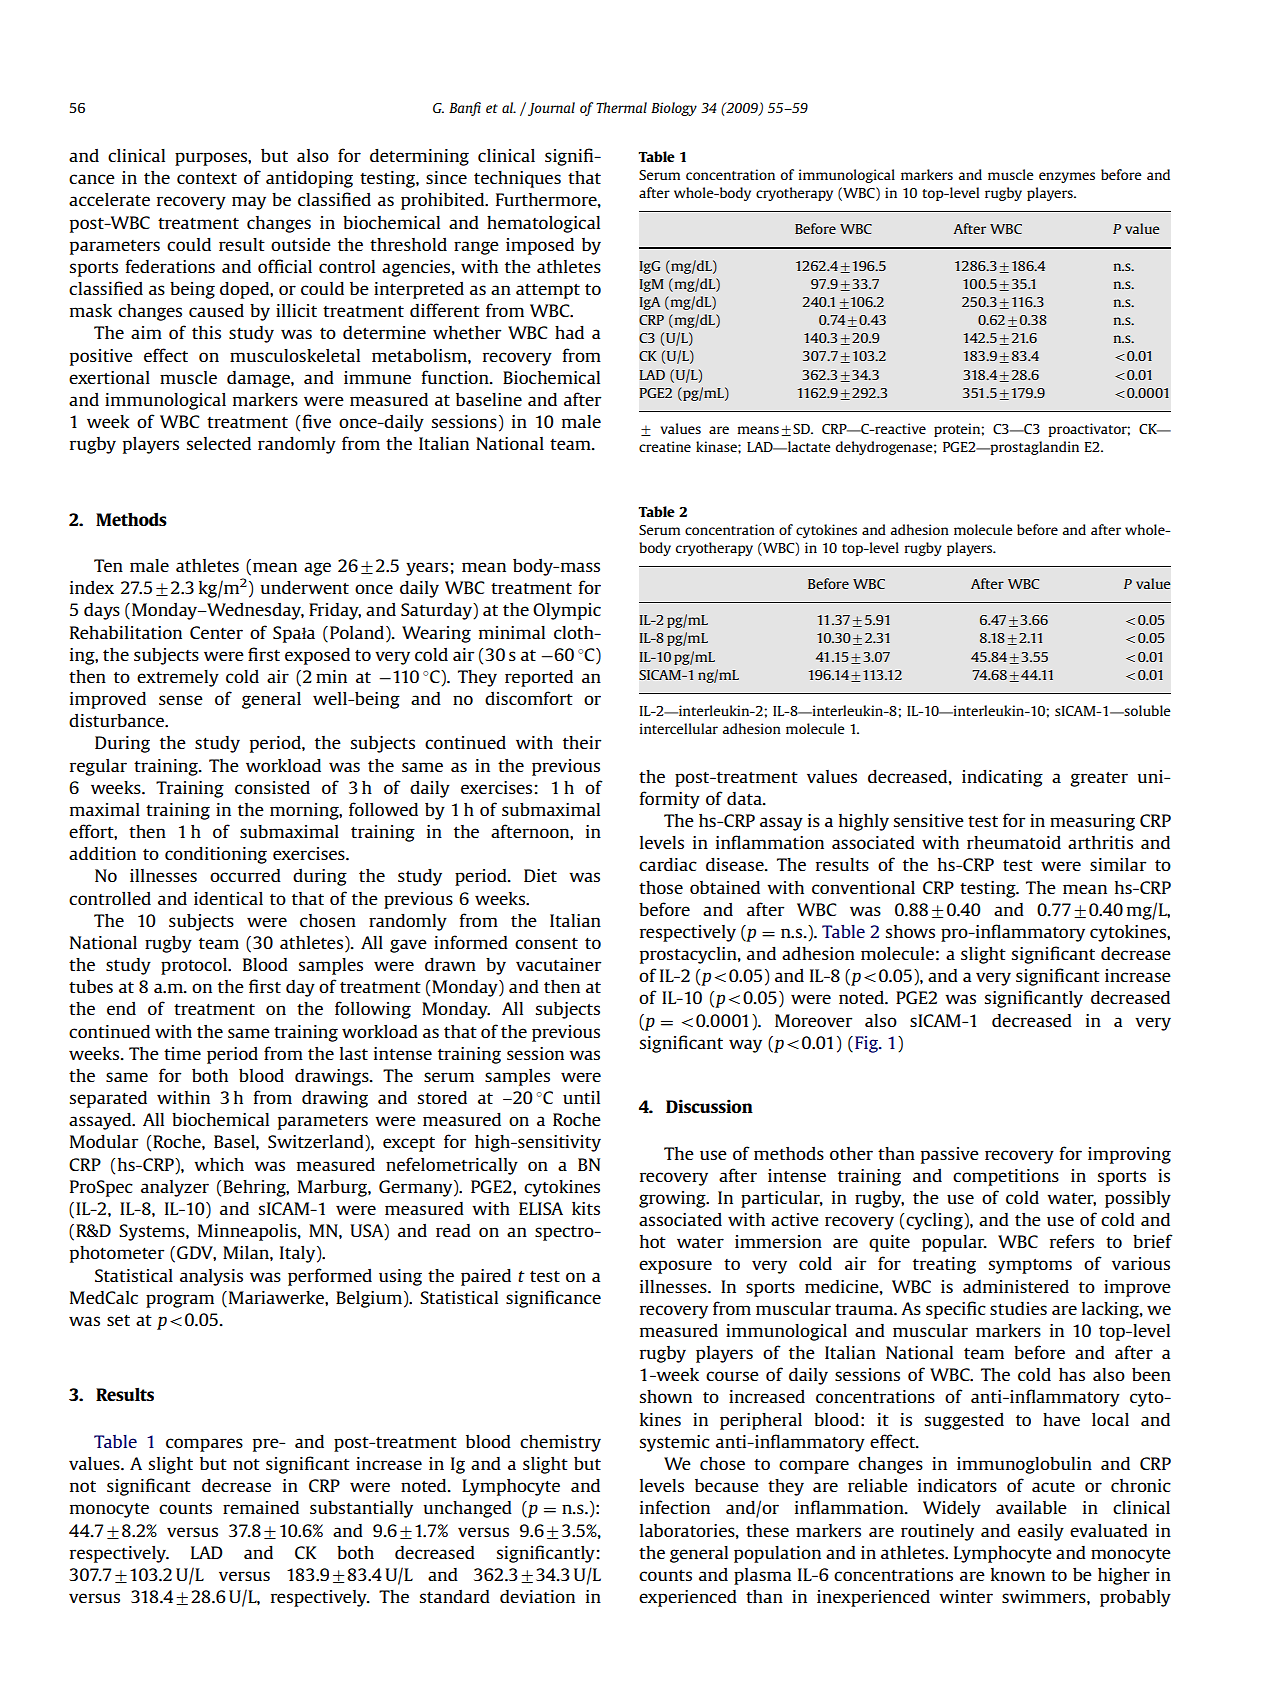 Image resolution: width=1261 pixels, height=1682 pixels. What do you see at coordinates (1067, 177) in the page?
I see `enzymes` at bounding box center [1067, 177].
